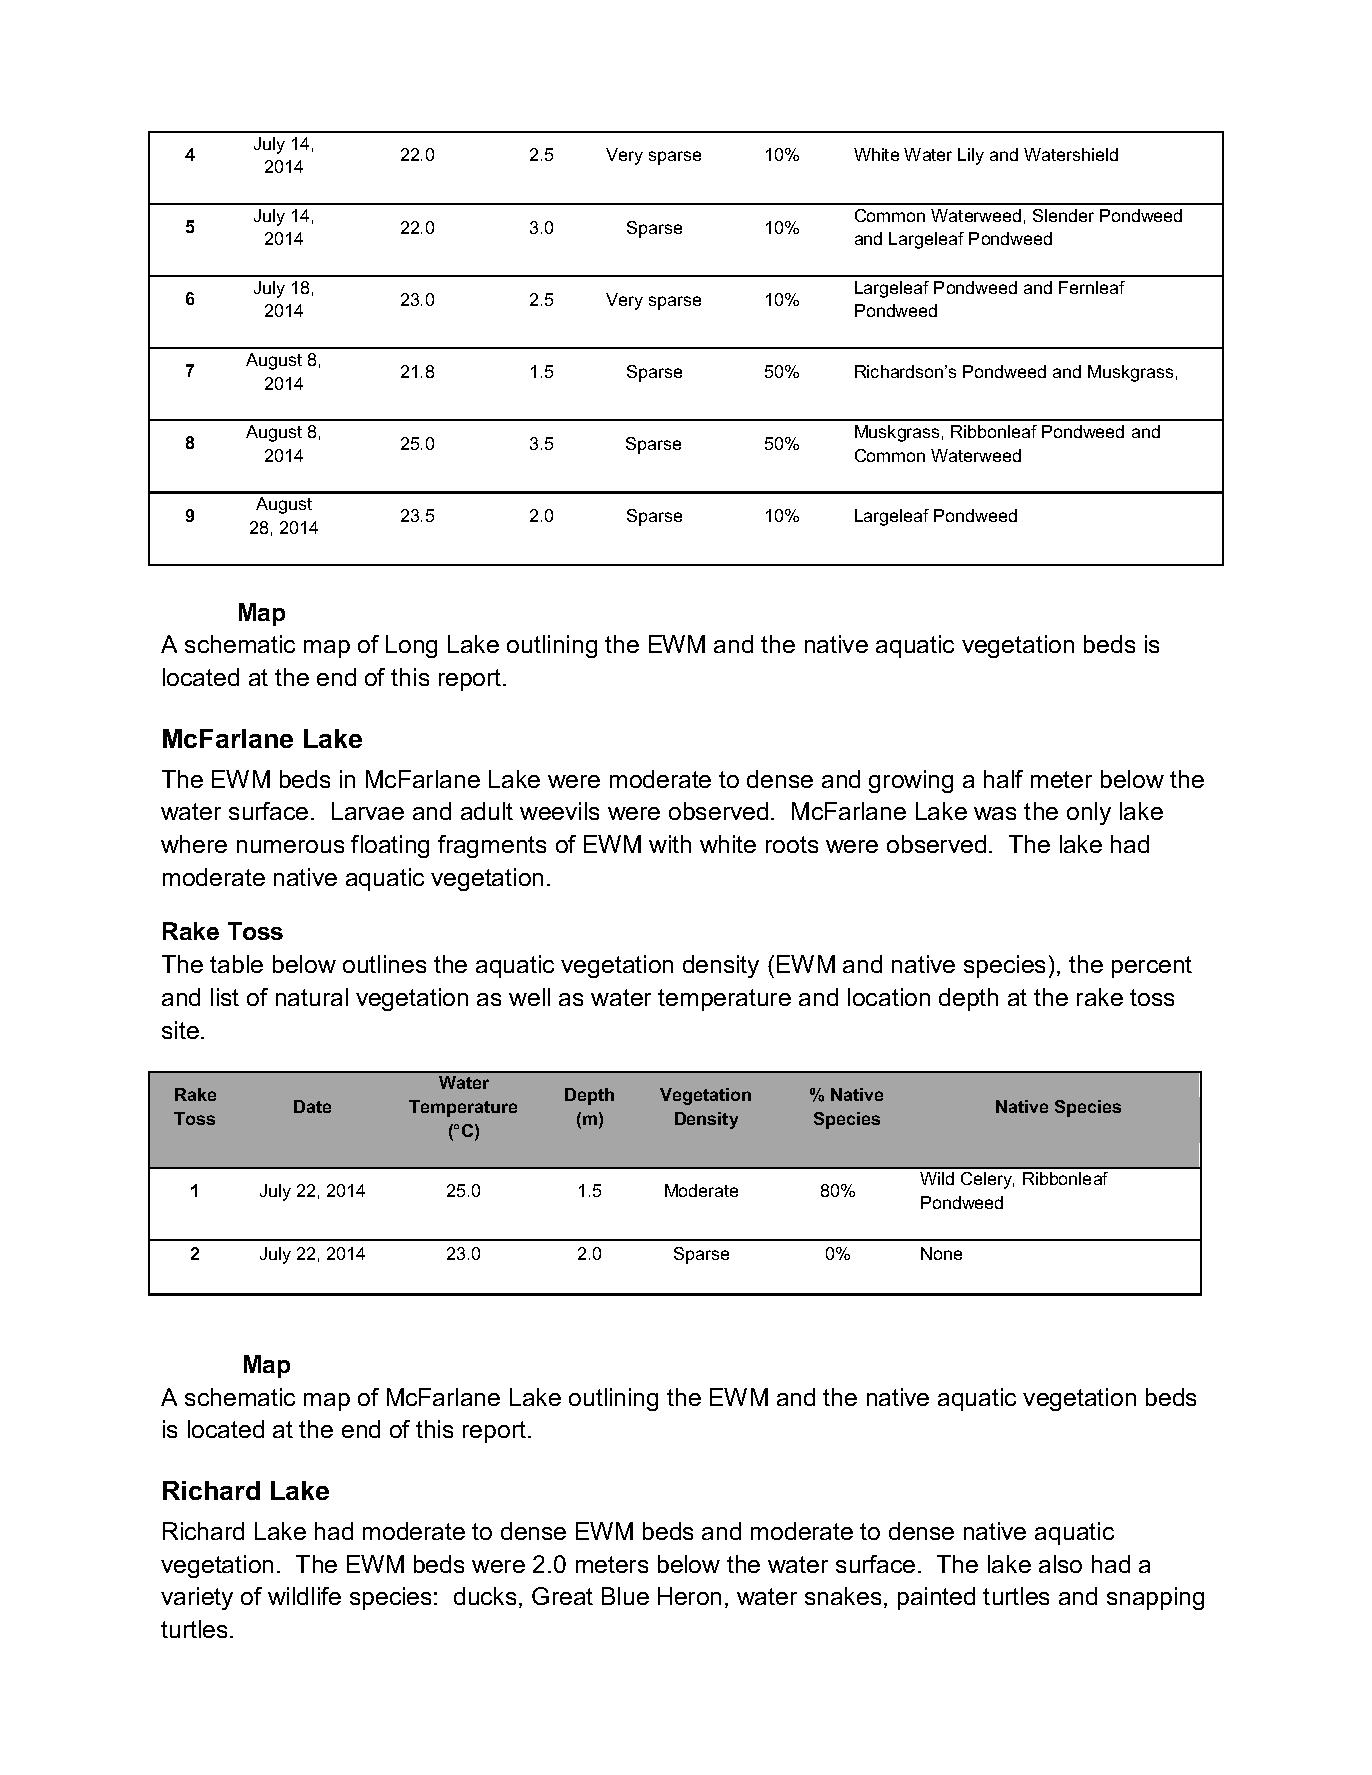  I want to click on Lily, so click(971, 156).
